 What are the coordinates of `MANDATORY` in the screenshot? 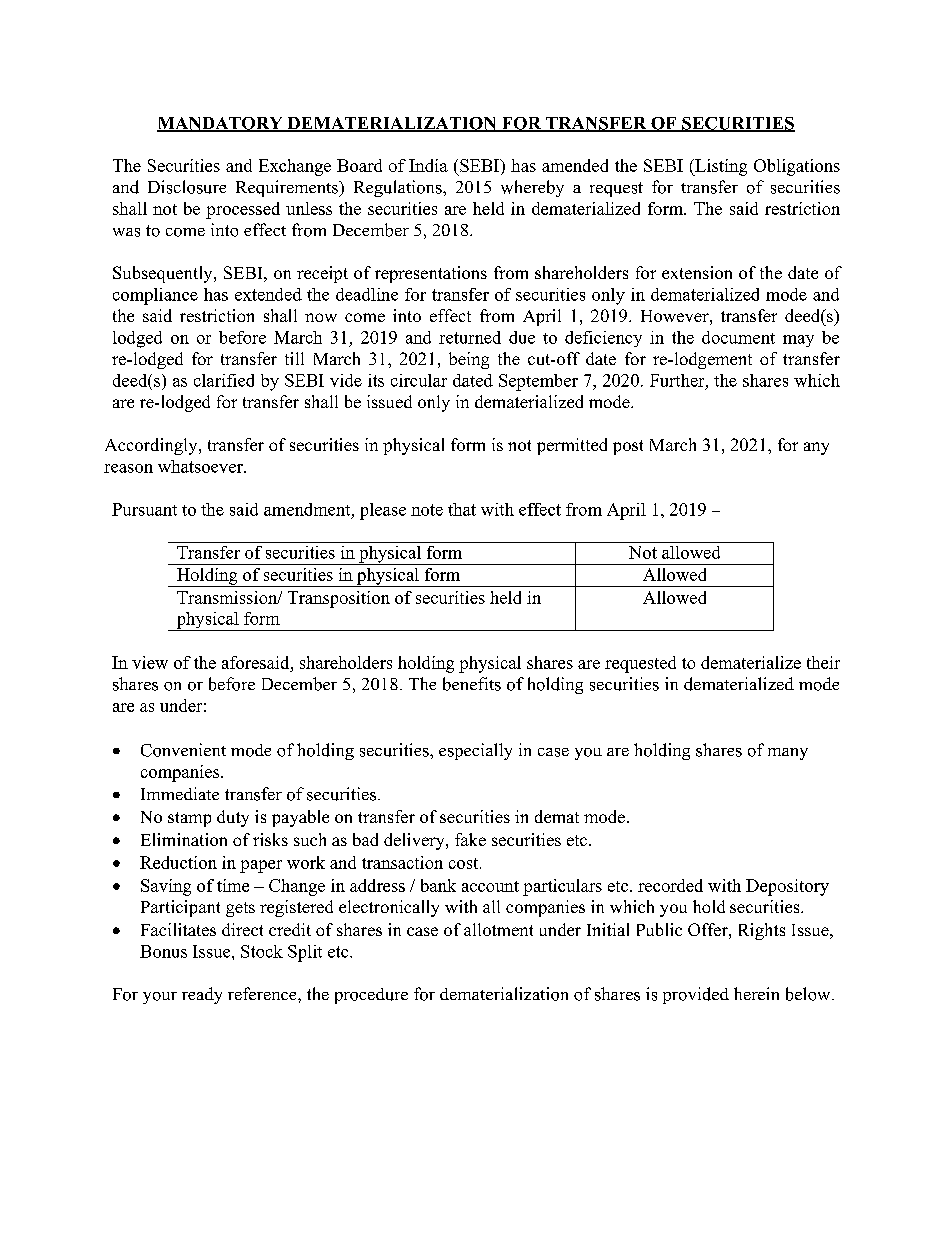 It's located at (221, 124).
